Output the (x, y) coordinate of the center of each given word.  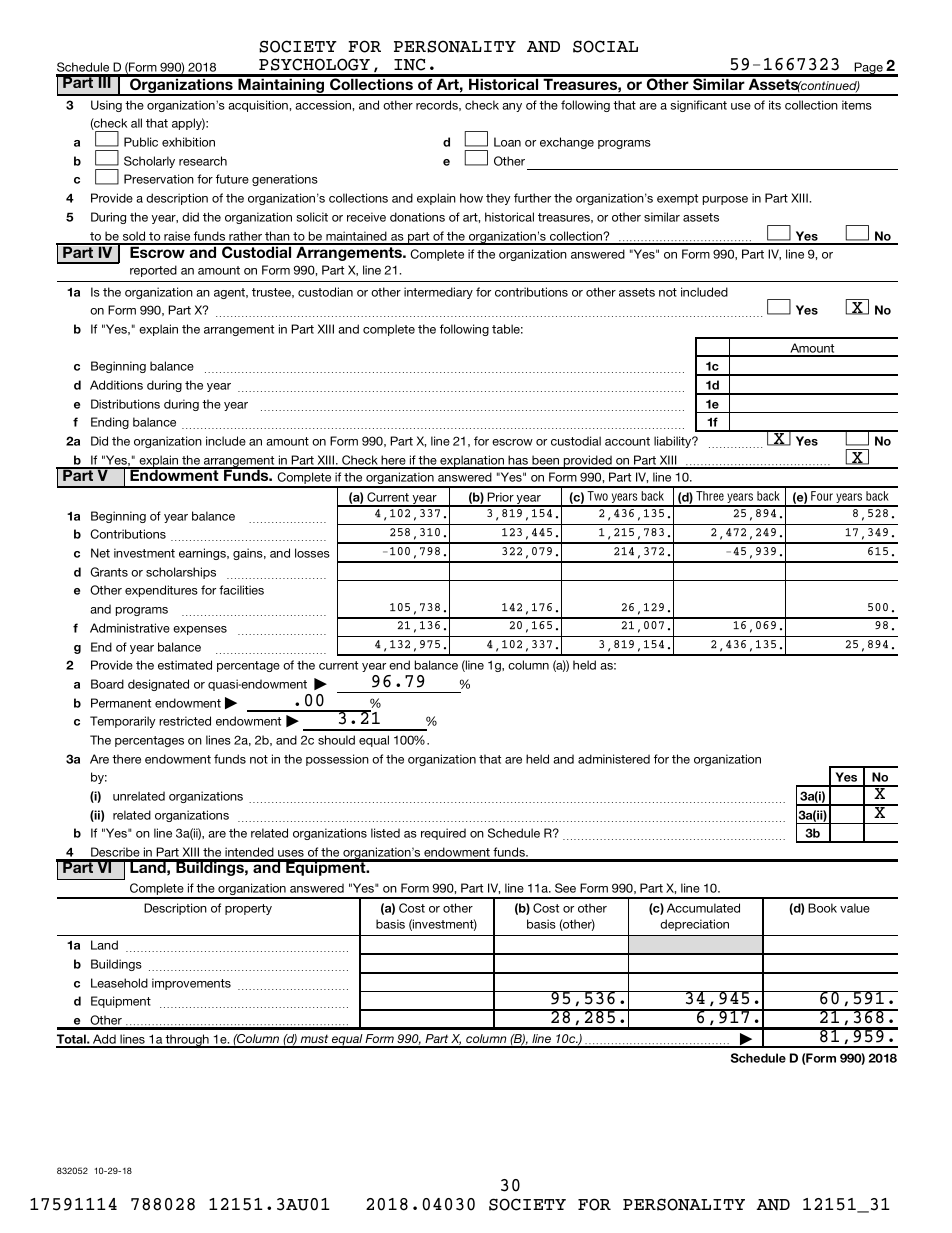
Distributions (125, 404)
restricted (185, 721)
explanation (472, 462)
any (512, 107)
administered (614, 759)
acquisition (259, 106)
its (775, 105)
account (627, 441)
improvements (191, 984)
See (565, 888)
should (336, 740)
